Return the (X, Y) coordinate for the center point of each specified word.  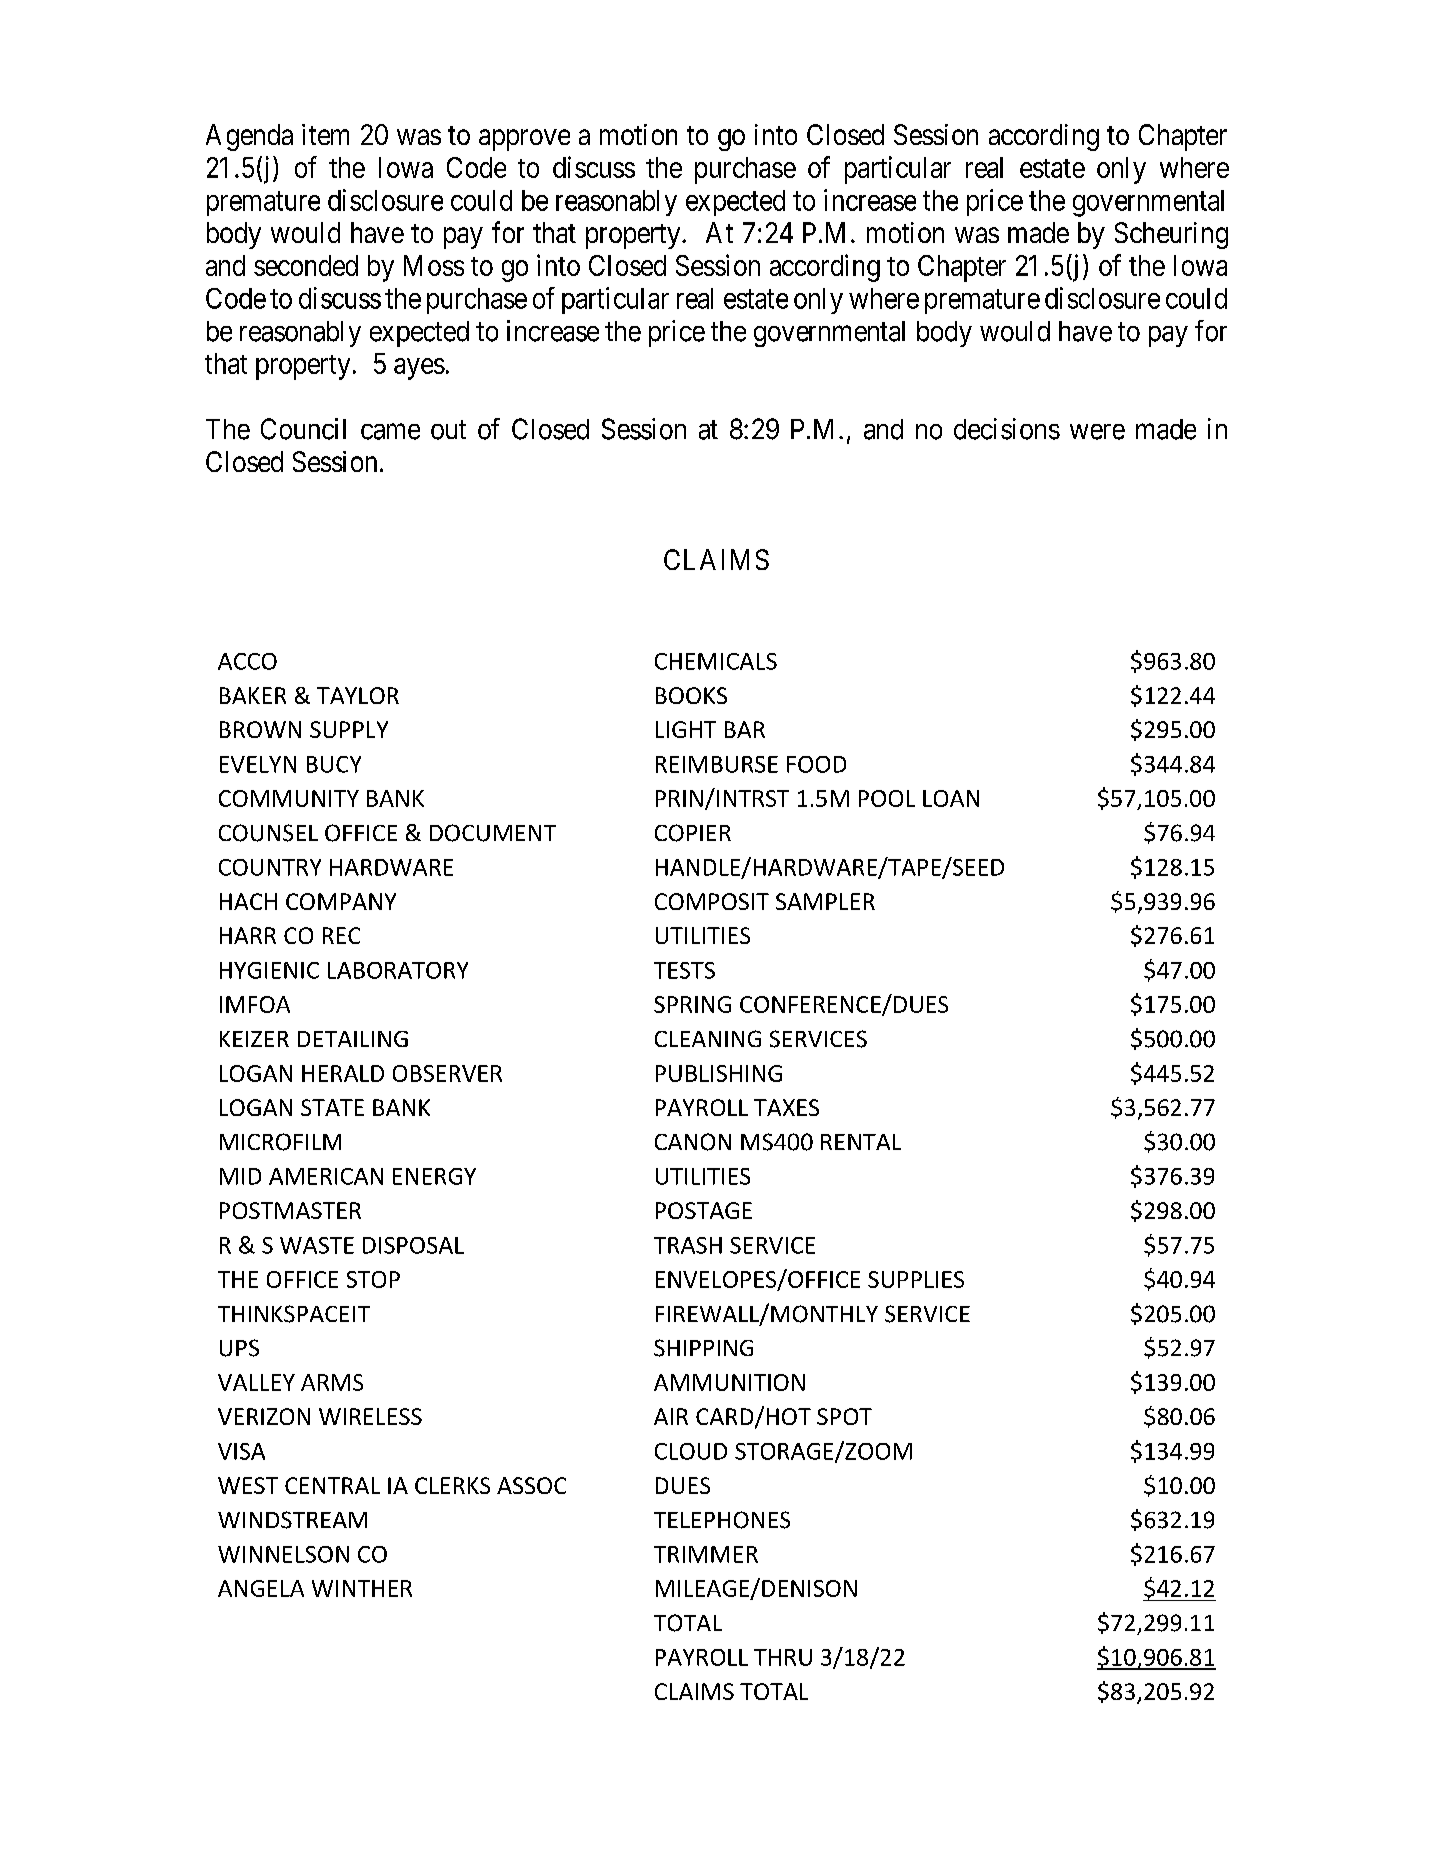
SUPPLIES (916, 1279)
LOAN (951, 798)
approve (524, 140)
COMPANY (341, 901)
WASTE (317, 1245)
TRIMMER (706, 1554)
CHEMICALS (716, 661)
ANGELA (261, 1588)
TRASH (688, 1245)
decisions (1007, 429)
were (1097, 432)
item (325, 134)
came (390, 432)
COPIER (693, 833)
